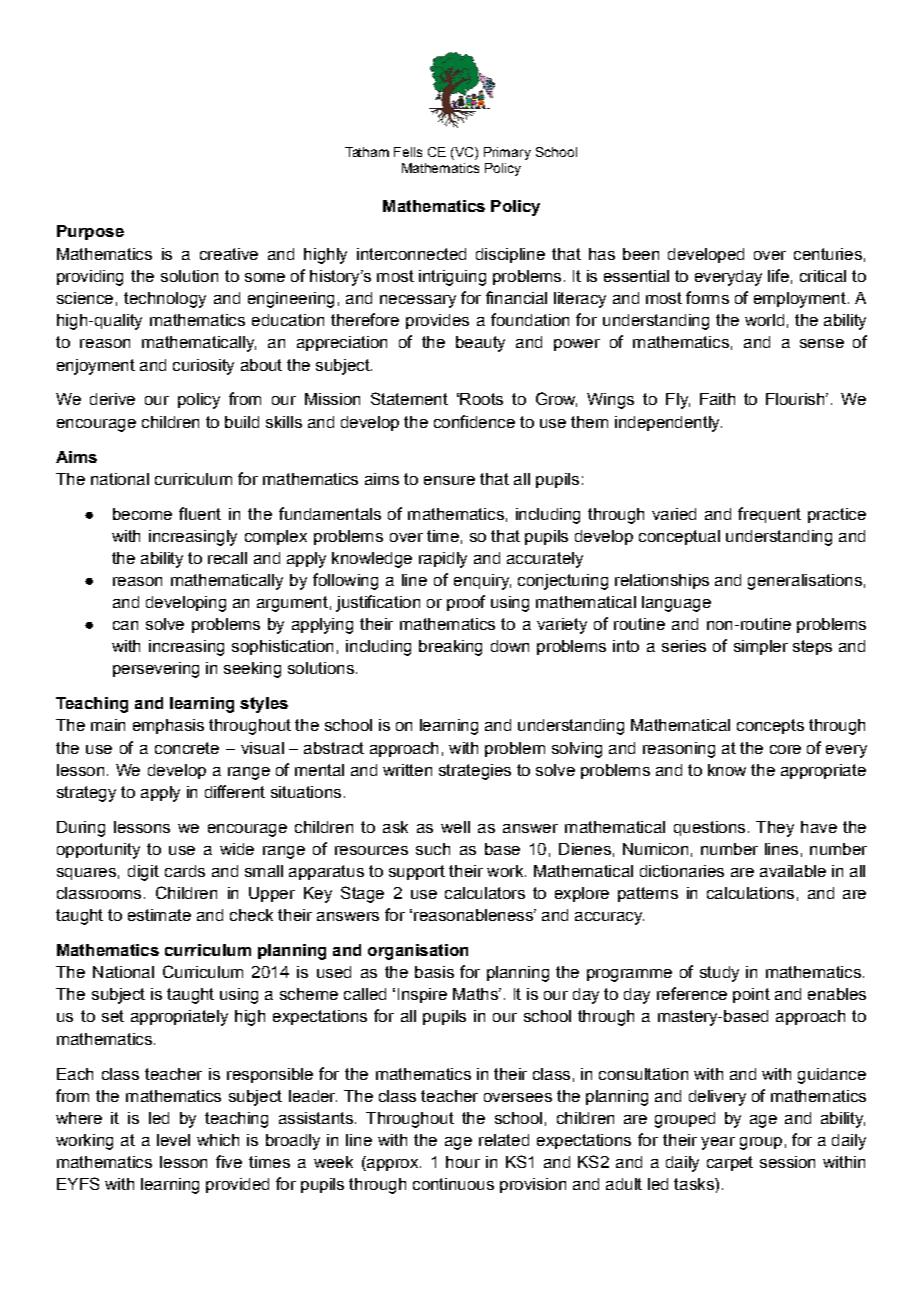 This page has height=1307, width=924. Describe the element at coordinates (90, 232) in the page. I see `Purpose` at that location.
